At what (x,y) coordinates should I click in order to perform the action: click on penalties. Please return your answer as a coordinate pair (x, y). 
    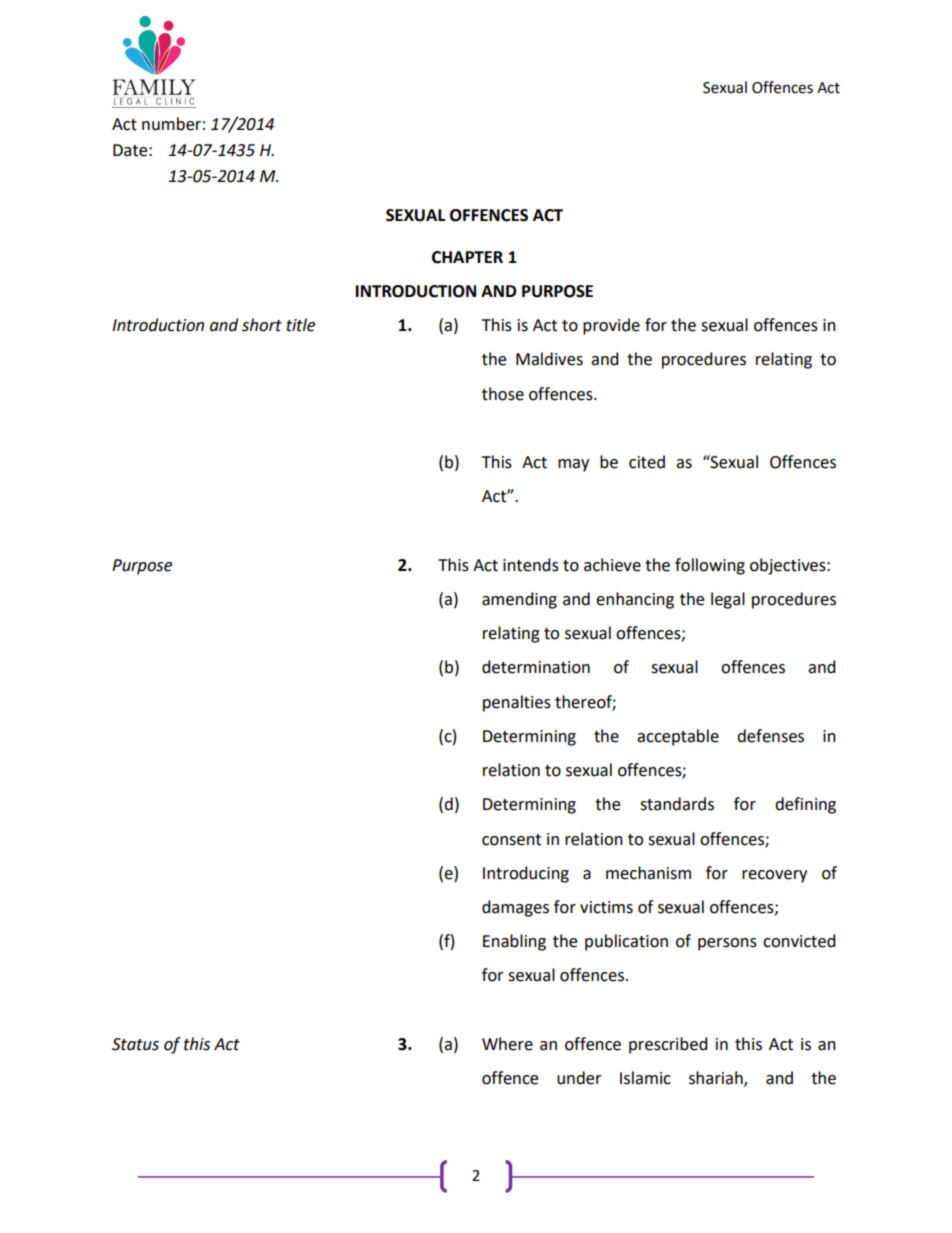
    Looking at the image, I should click on (517, 703).
